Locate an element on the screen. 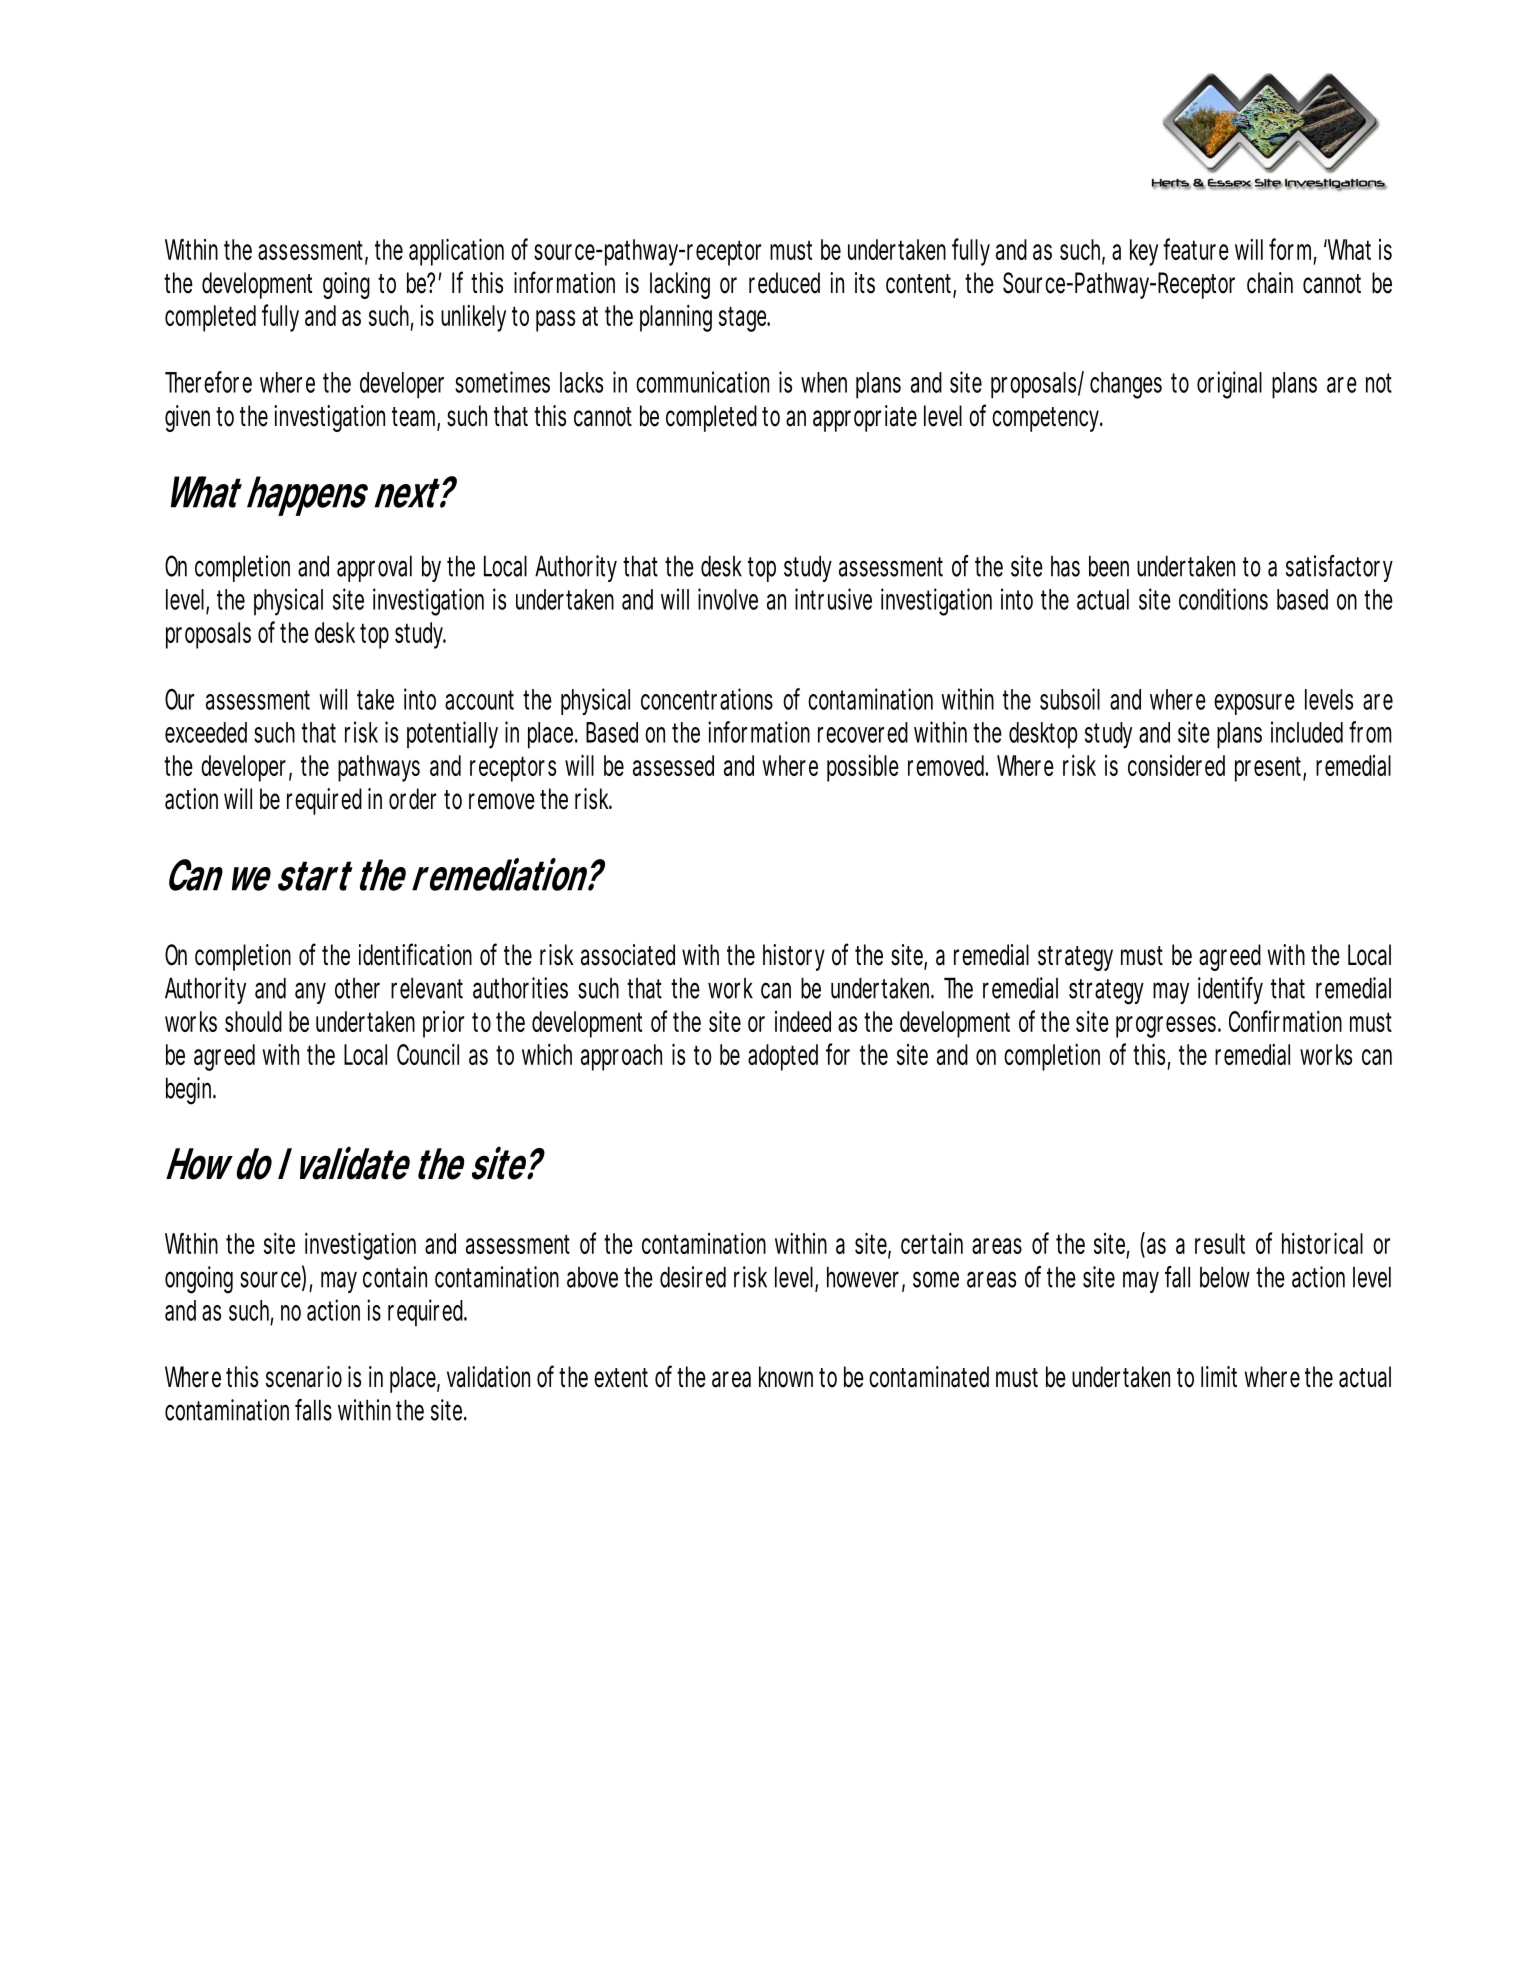  any is located at coordinates (310, 993).
